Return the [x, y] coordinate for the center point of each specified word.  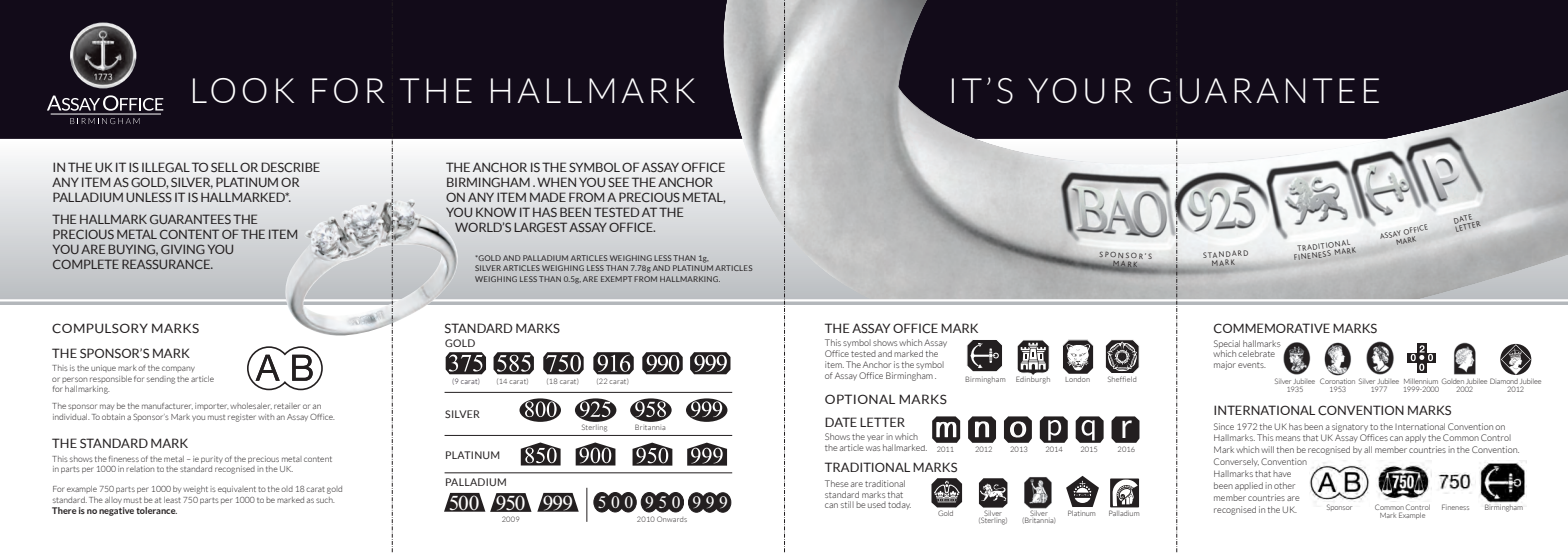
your [1080, 91]
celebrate [1256, 353]
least [172, 500]
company [178, 369]
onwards [672, 519]
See [618, 182]
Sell [224, 167]
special [1227, 345]
